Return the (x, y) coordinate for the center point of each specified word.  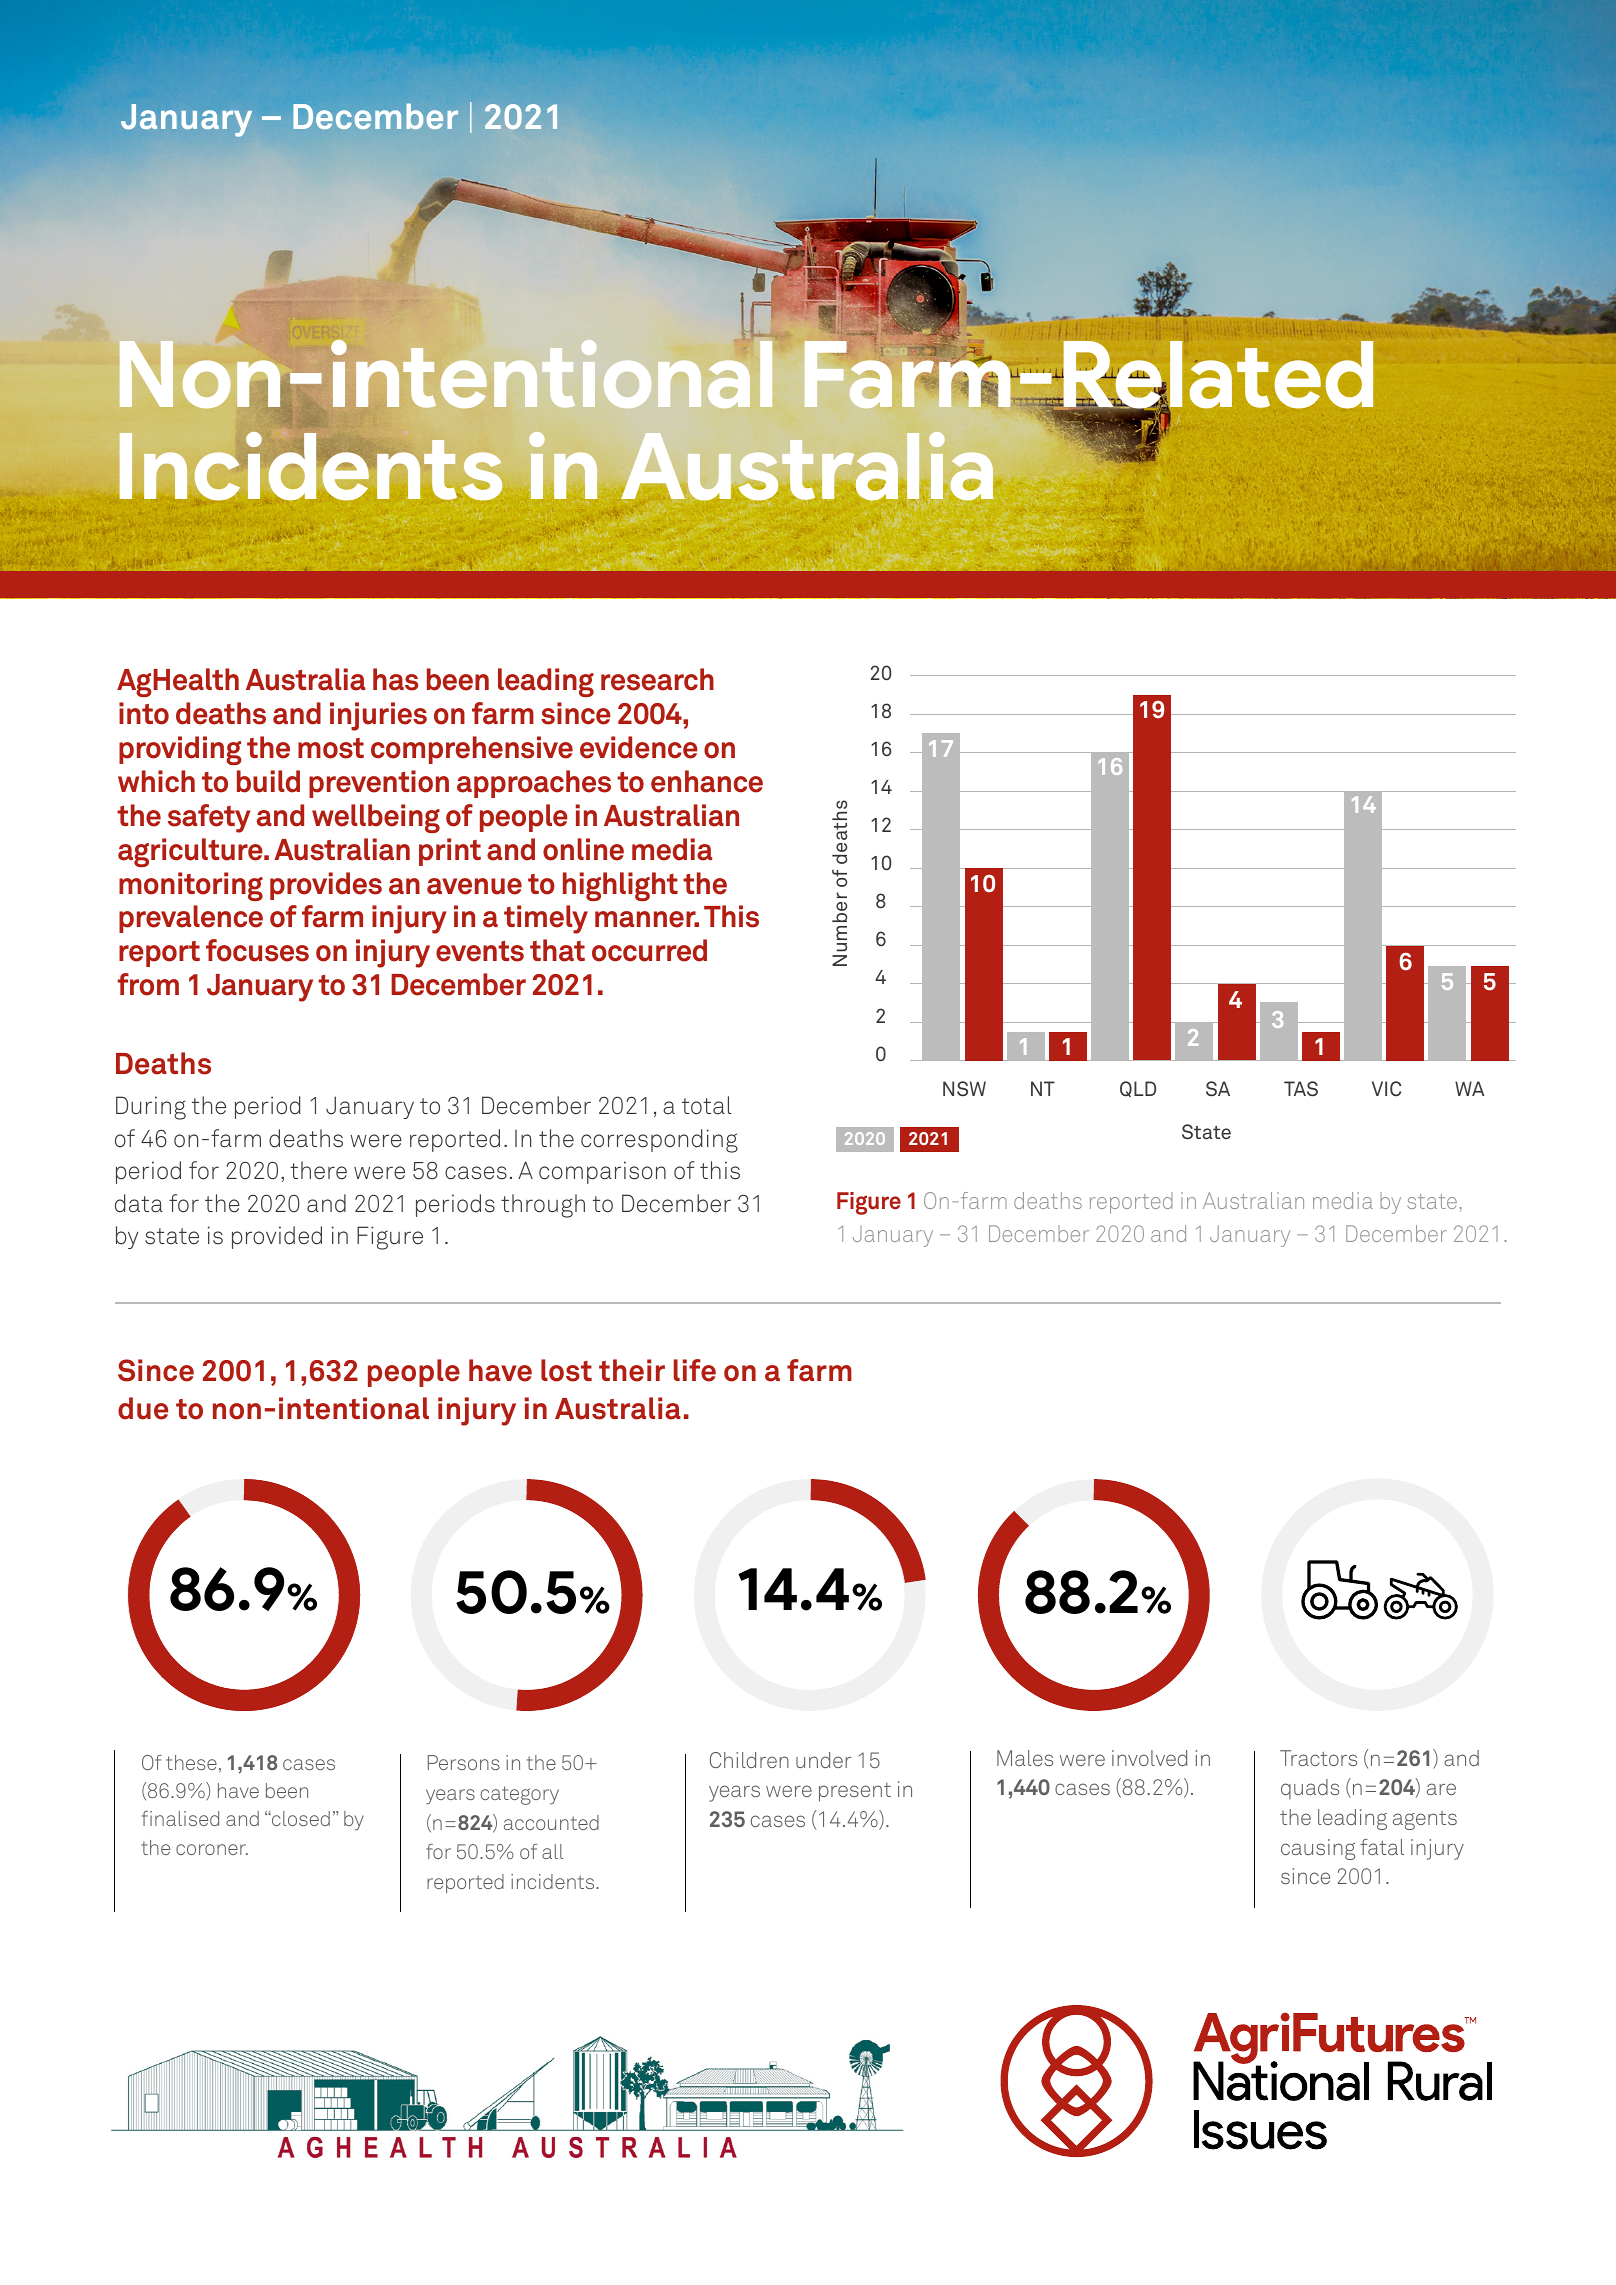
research (657, 679)
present (855, 1792)
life (695, 1370)
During (151, 1108)
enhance (707, 781)
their (632, 1370)
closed (300, 1818)
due (143, 1408)
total (707, 1105)
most (331, 748)
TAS (1301, 1088)
